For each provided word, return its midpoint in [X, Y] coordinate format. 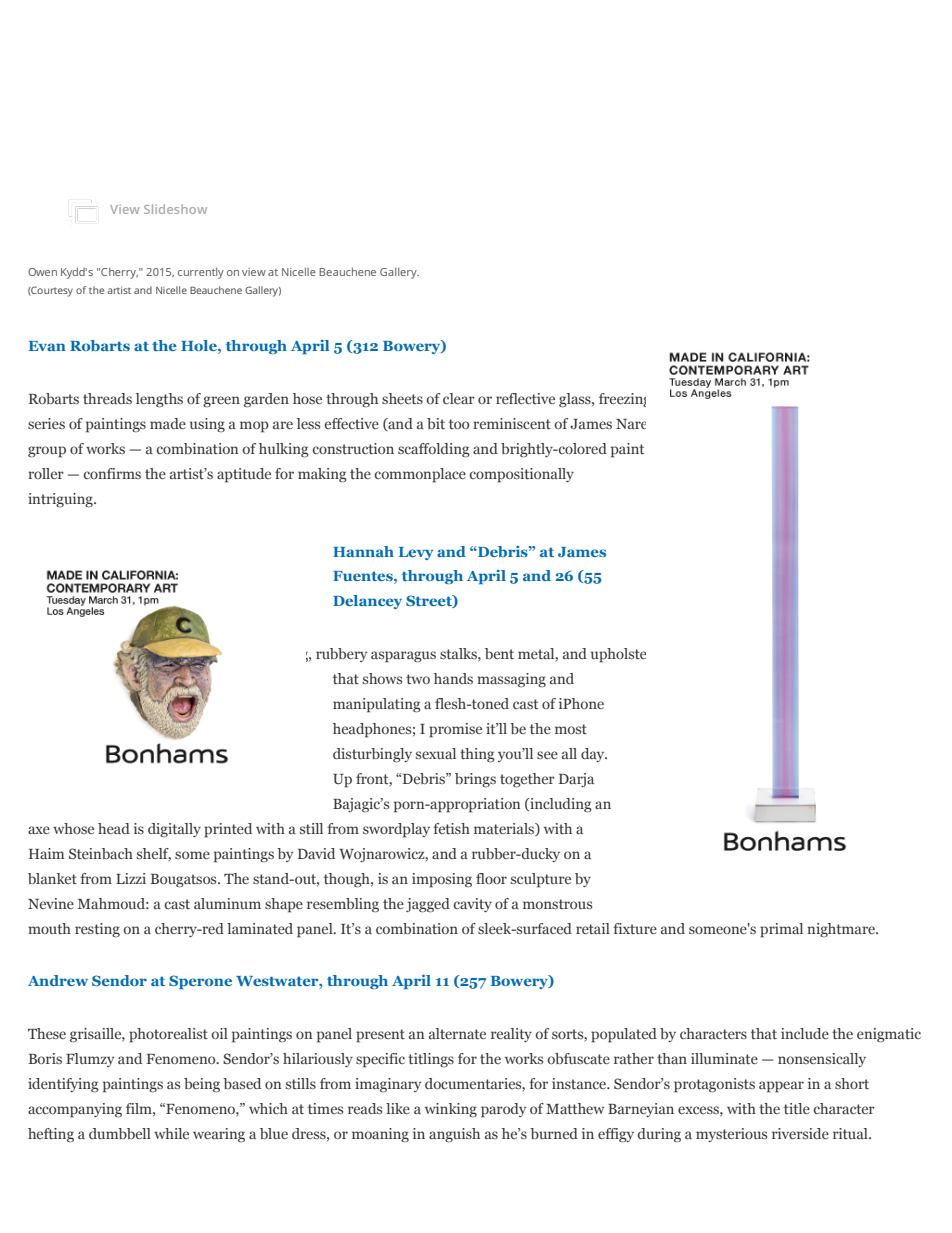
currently [201, 273]
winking [451, 1110]
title [797, 1108]
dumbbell [120, 1133]
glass [576, 400]
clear [459, 398]
